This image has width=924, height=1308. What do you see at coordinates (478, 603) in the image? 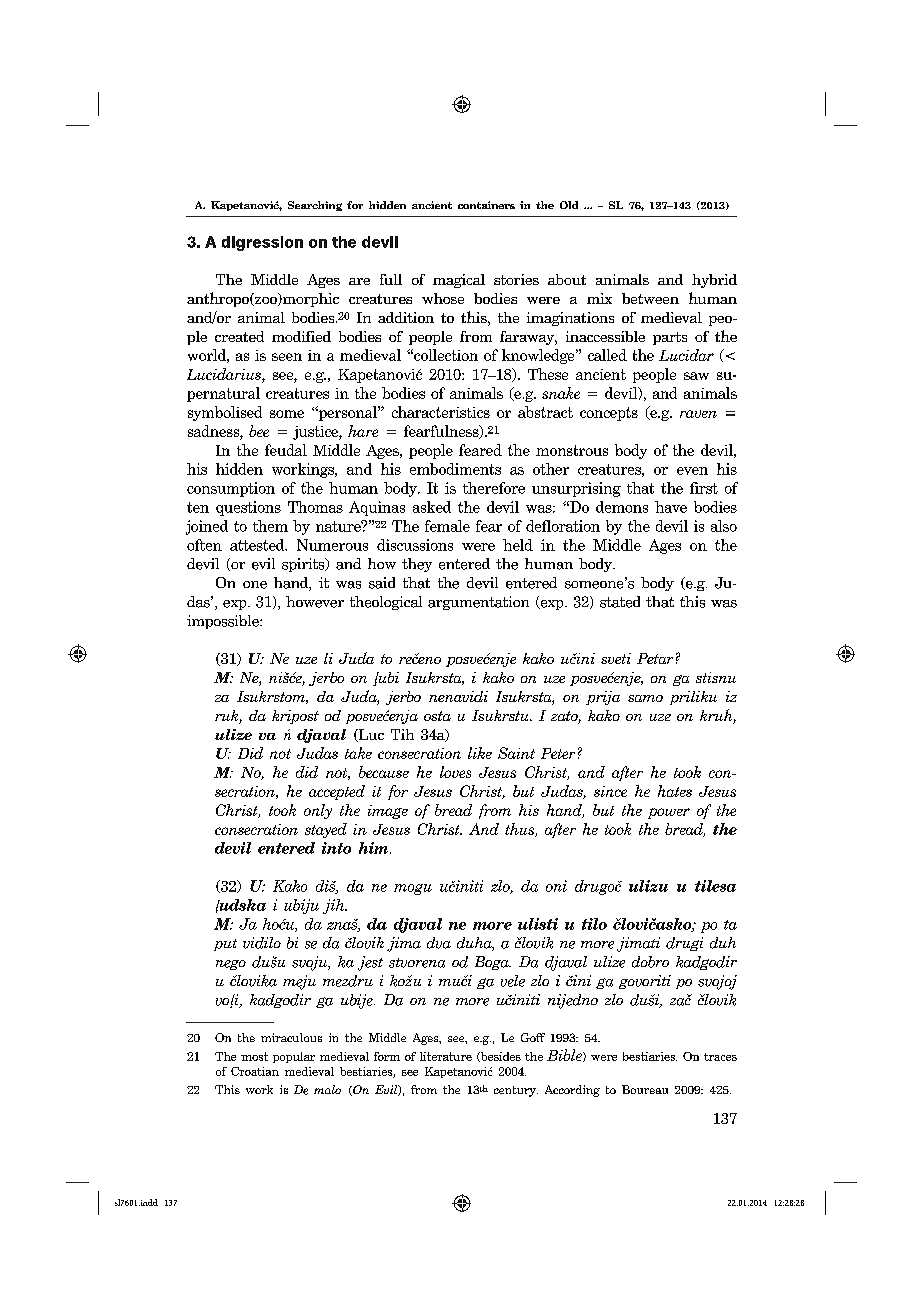
I see `argumentation` at bounding box center [478, 603].
